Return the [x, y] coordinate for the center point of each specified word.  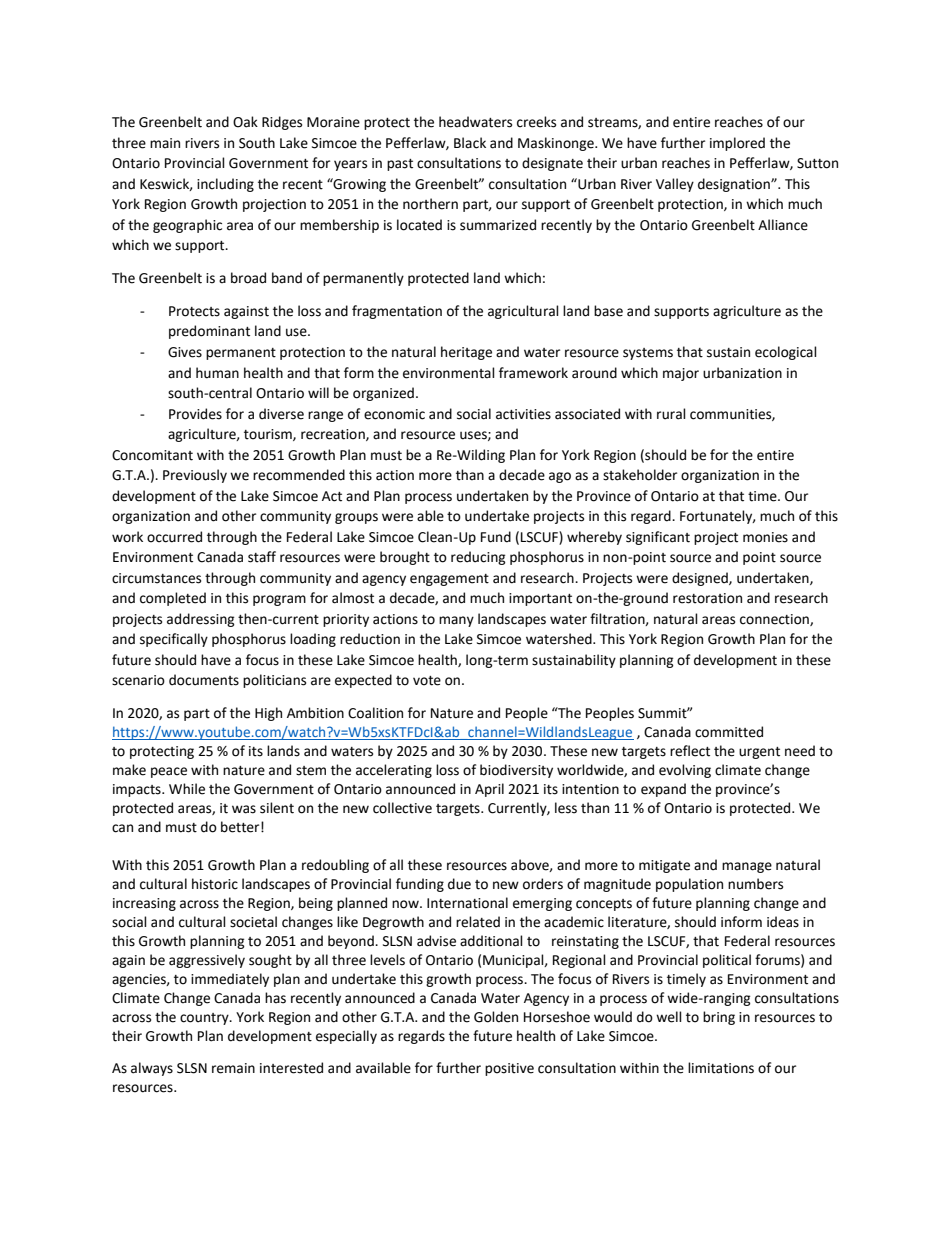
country [205, 1019]
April [489, 790]
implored [737, 144]
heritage [466, 353]
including [225, 185]
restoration [707, 598]
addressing [201, 620]
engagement [449, 580]
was [244, 809]
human [217, 373]
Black [470, 143]
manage [747, 867]
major [681, 374]
